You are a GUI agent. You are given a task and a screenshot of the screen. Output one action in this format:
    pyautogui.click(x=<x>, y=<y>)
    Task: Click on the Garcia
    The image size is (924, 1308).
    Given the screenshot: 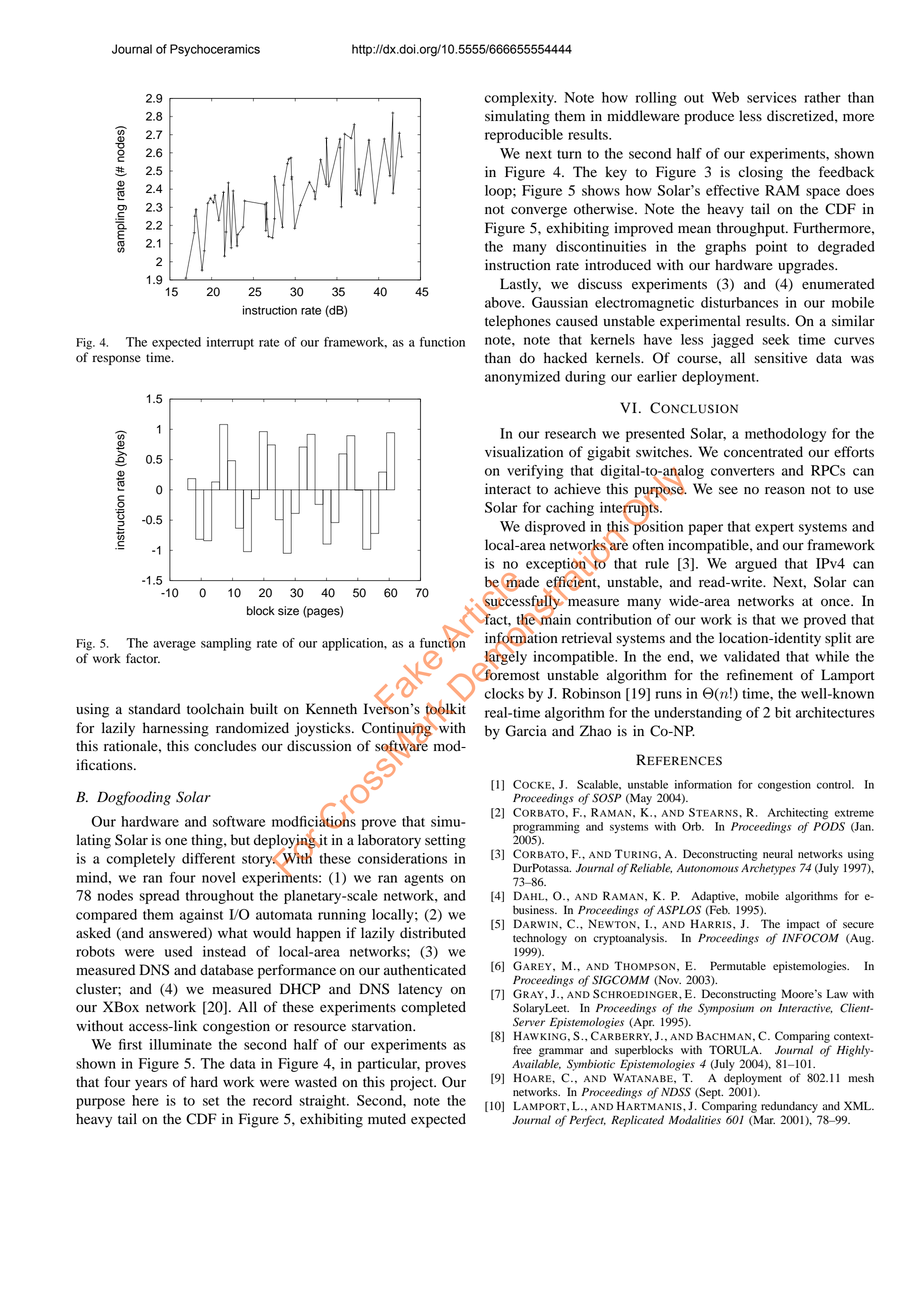 What is the action you would take?
    pyautogui.click(x=526, y=731)
